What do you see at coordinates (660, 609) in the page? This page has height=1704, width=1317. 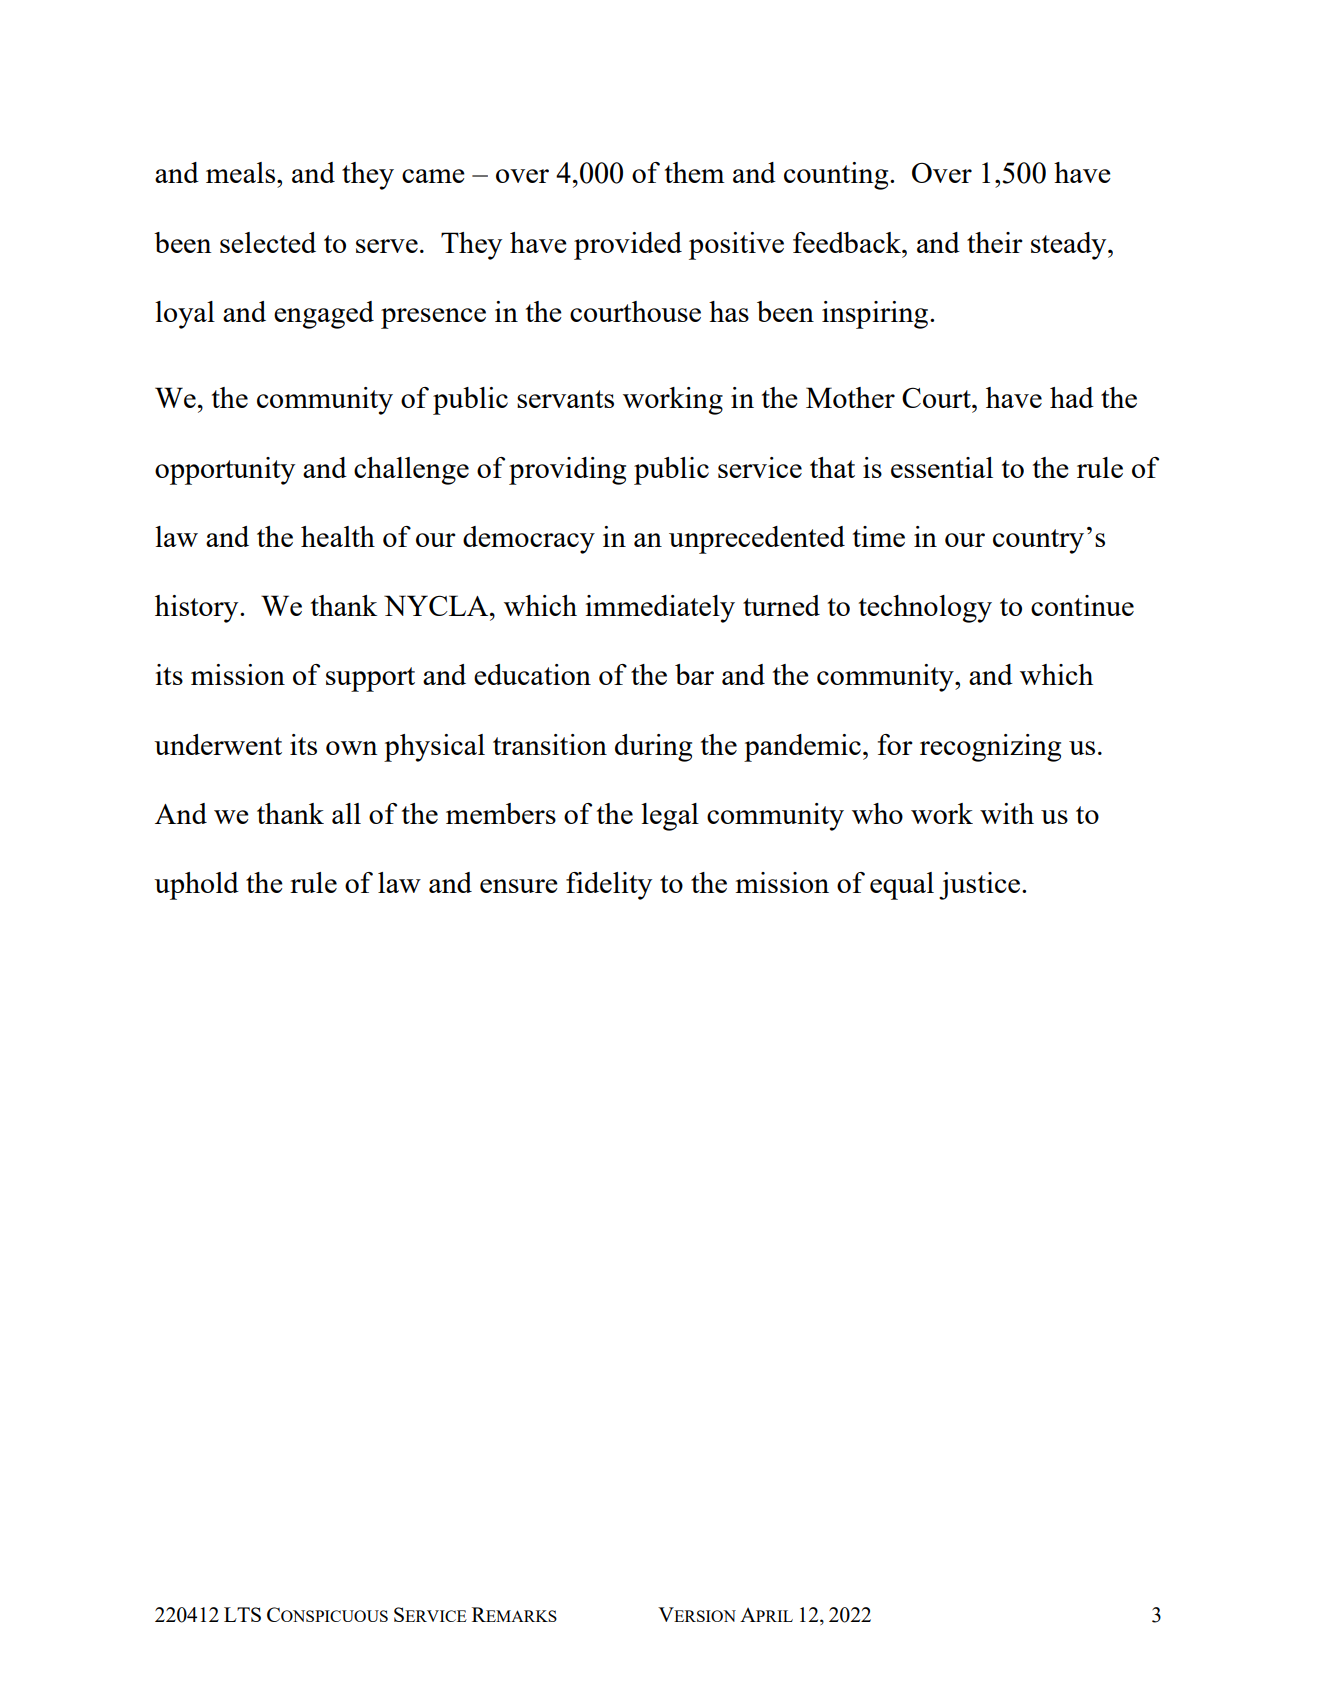 I see `immediately` at bounding box center [660, 609].
